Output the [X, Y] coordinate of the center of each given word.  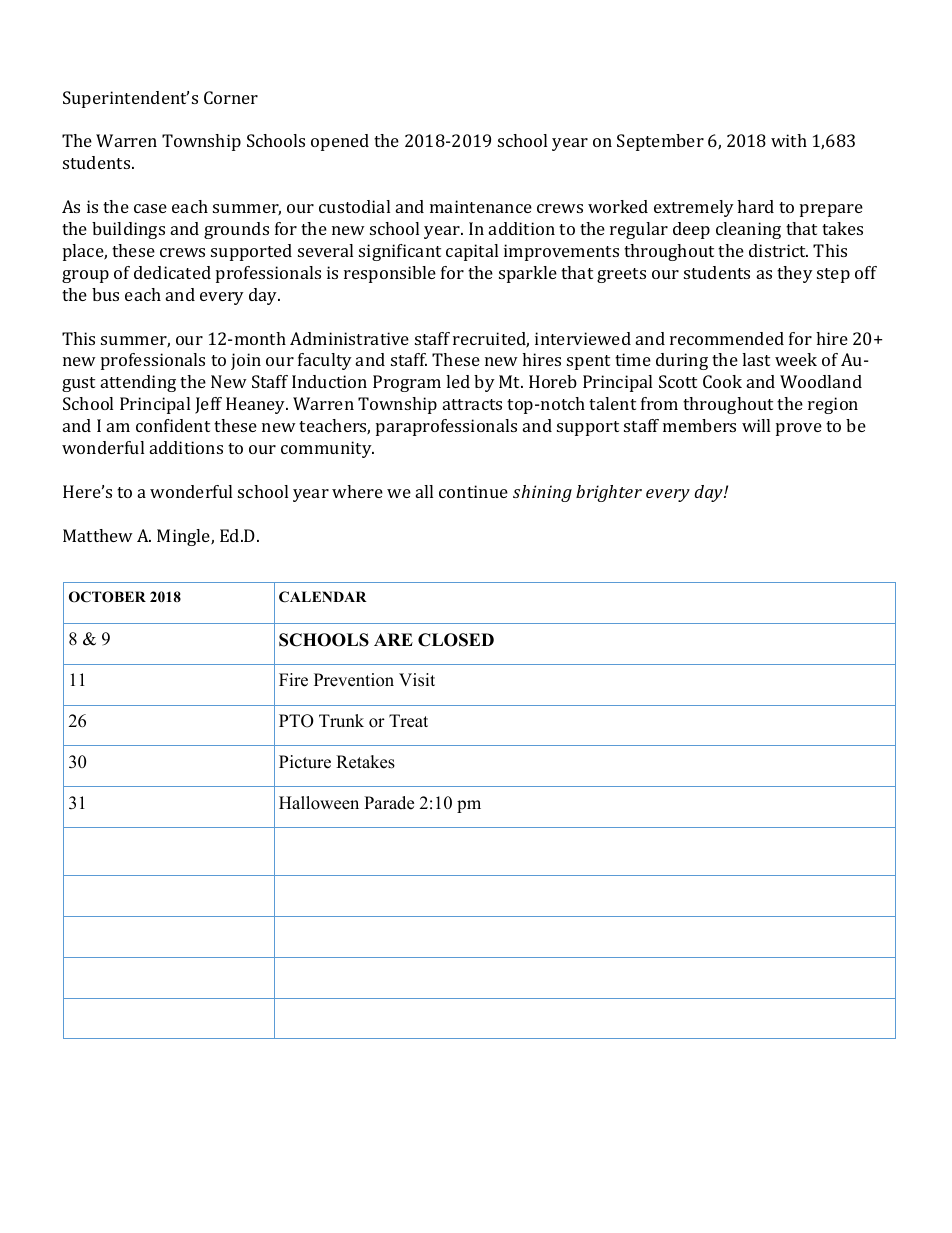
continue [473, 491]
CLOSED [456, 640]
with [789, 140]
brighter [609, 493]
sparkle [528, 274]
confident [173, 425]
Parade [389, 803]
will [756, 425]
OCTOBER [107, 597]
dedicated [172, 272]
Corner [231, 97]
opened [340, 142]
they [795, 274]
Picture [305, 762]
